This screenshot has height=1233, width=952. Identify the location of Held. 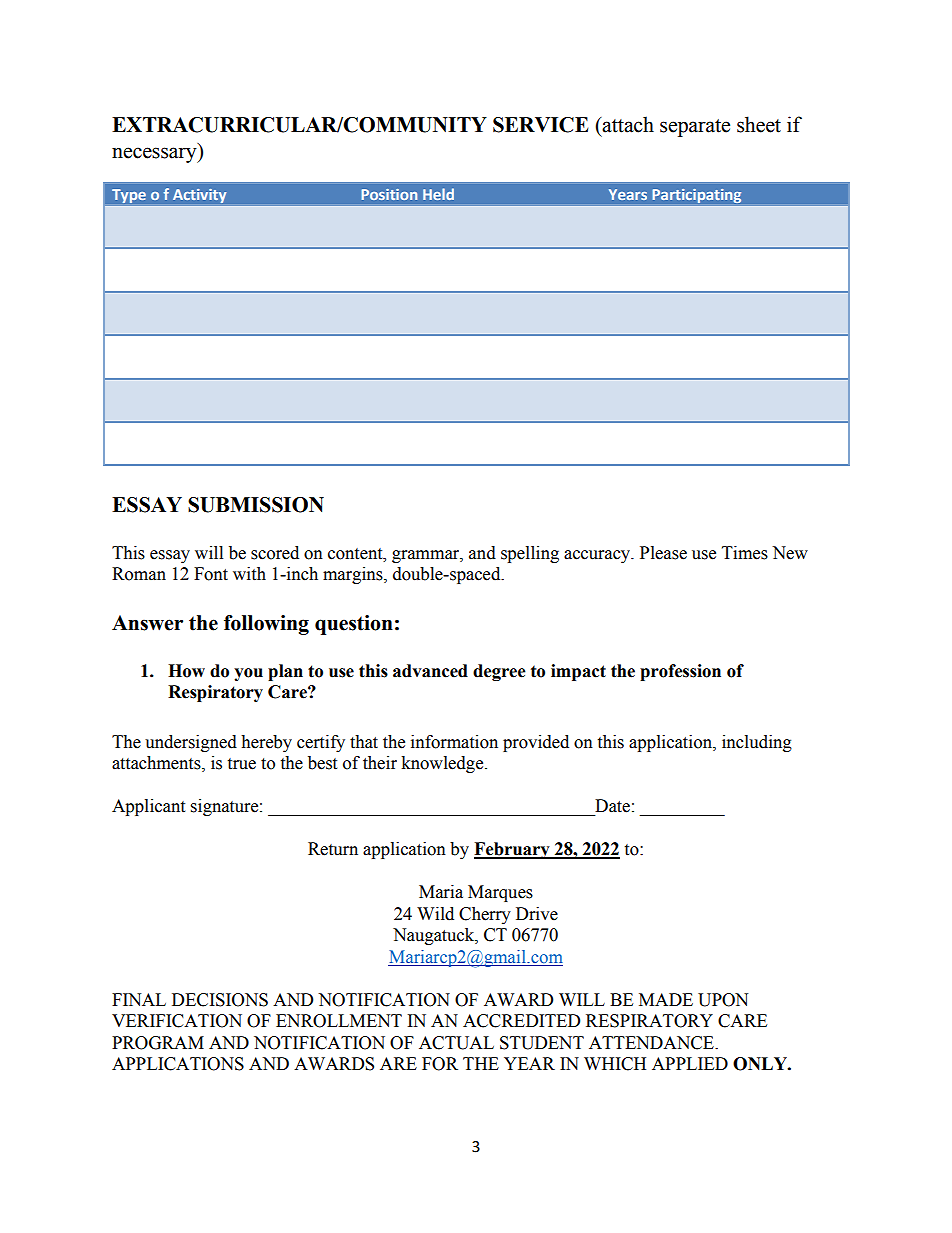
(438, 194).
